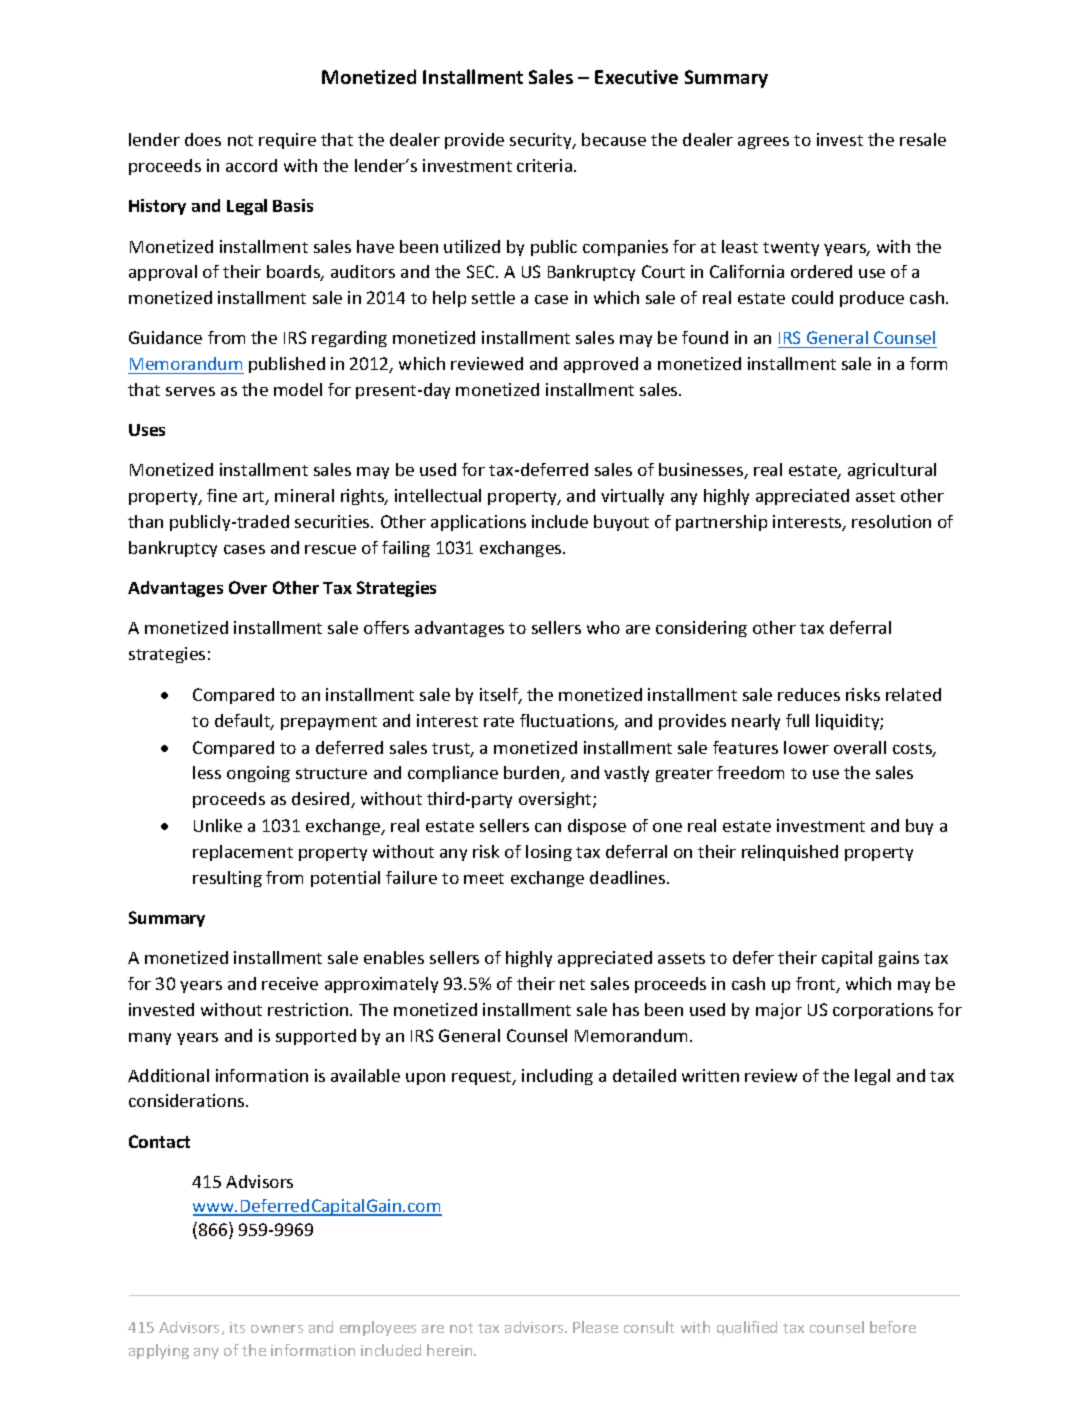 This screenshot has height=1412, width=1091. Describe the element at coordinates (478, 523) in the screenshot. I see `applications` at that location.
